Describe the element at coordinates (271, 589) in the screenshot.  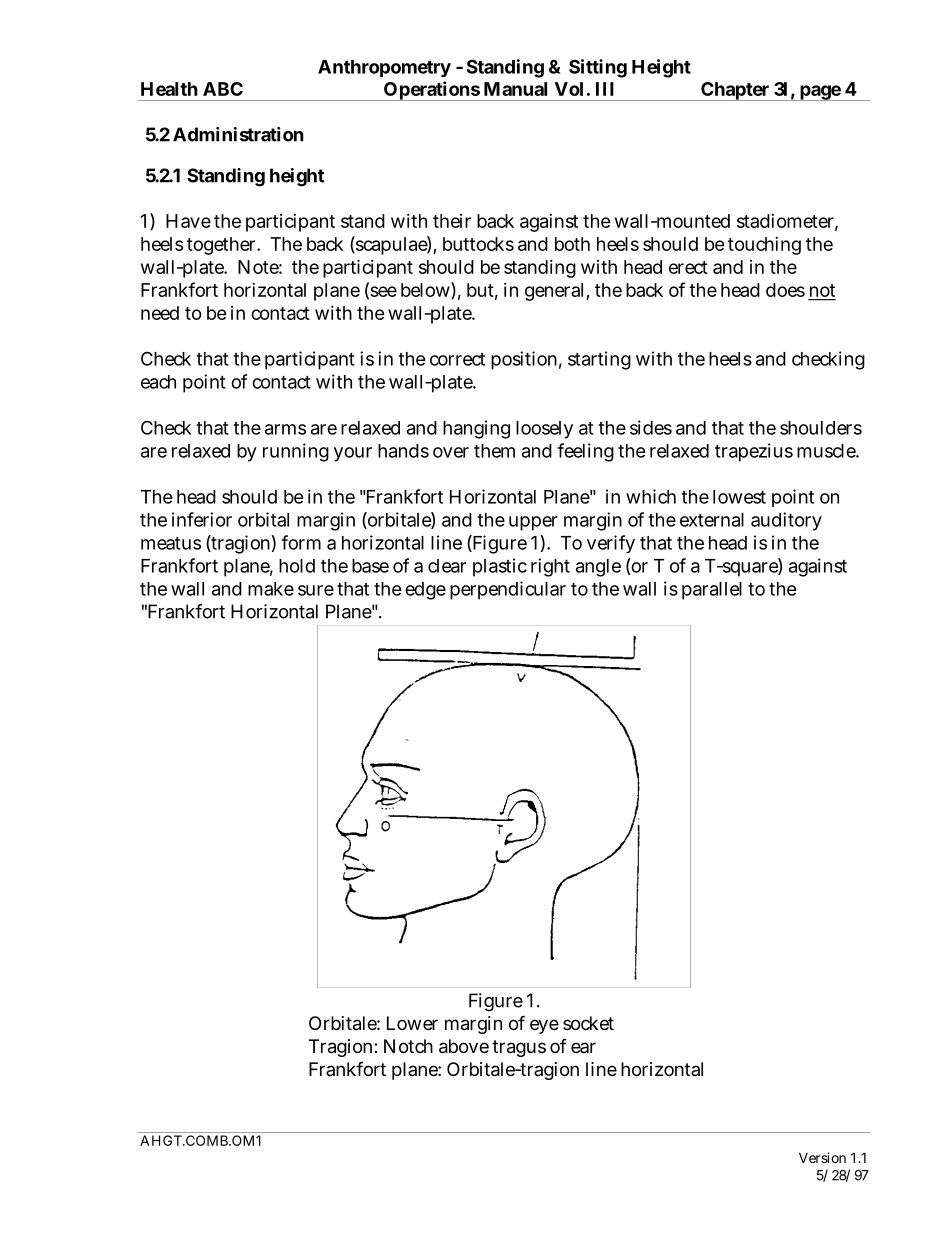
I see `make` at that location.
